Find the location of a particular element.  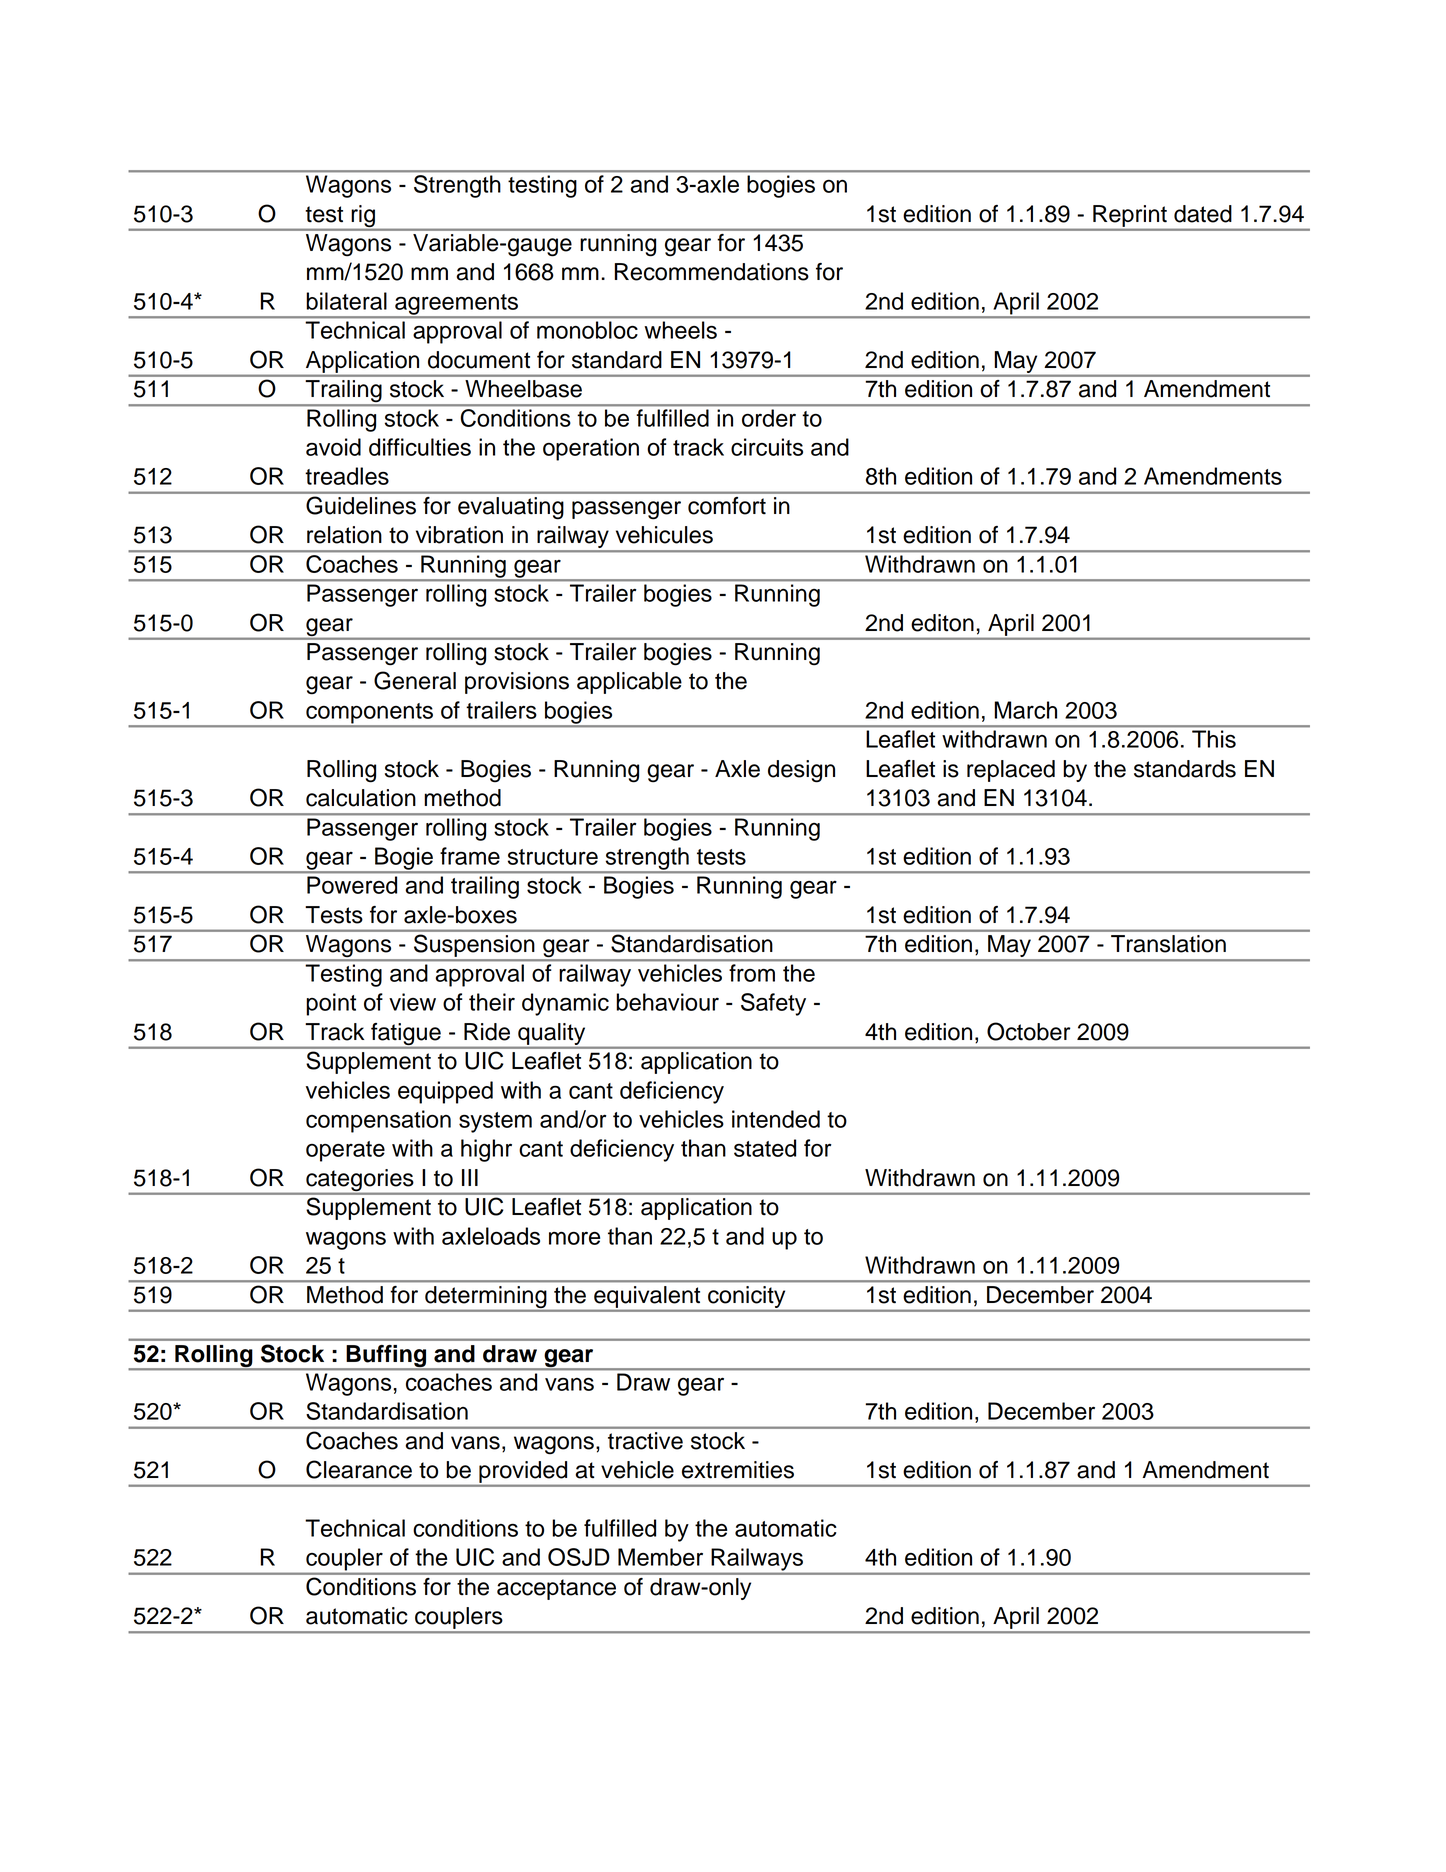

frame is located at coordinates (470, 856).
